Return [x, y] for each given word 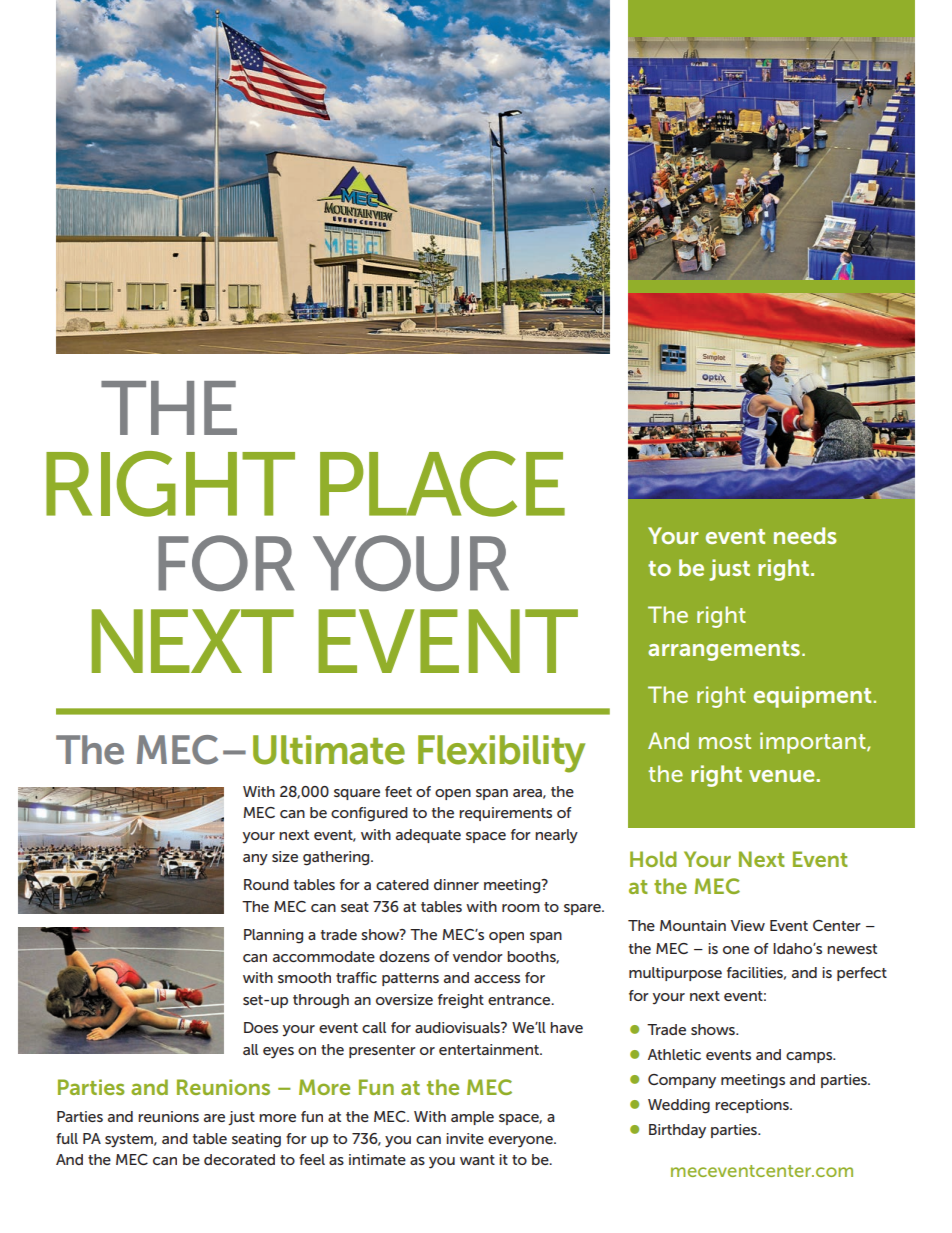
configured [369, 814]
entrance [520, 1000]
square [357, 794]
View [748, 925]
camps [810, 1057]
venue [782, 776]
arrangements [724, 651]
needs [805, 535]
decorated [239, 1159]
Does [261, 1027]
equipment [814, 697]
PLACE [442, 484]
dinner [456, 884]
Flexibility [501, 754]
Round [266, 884]
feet [398, 791]
